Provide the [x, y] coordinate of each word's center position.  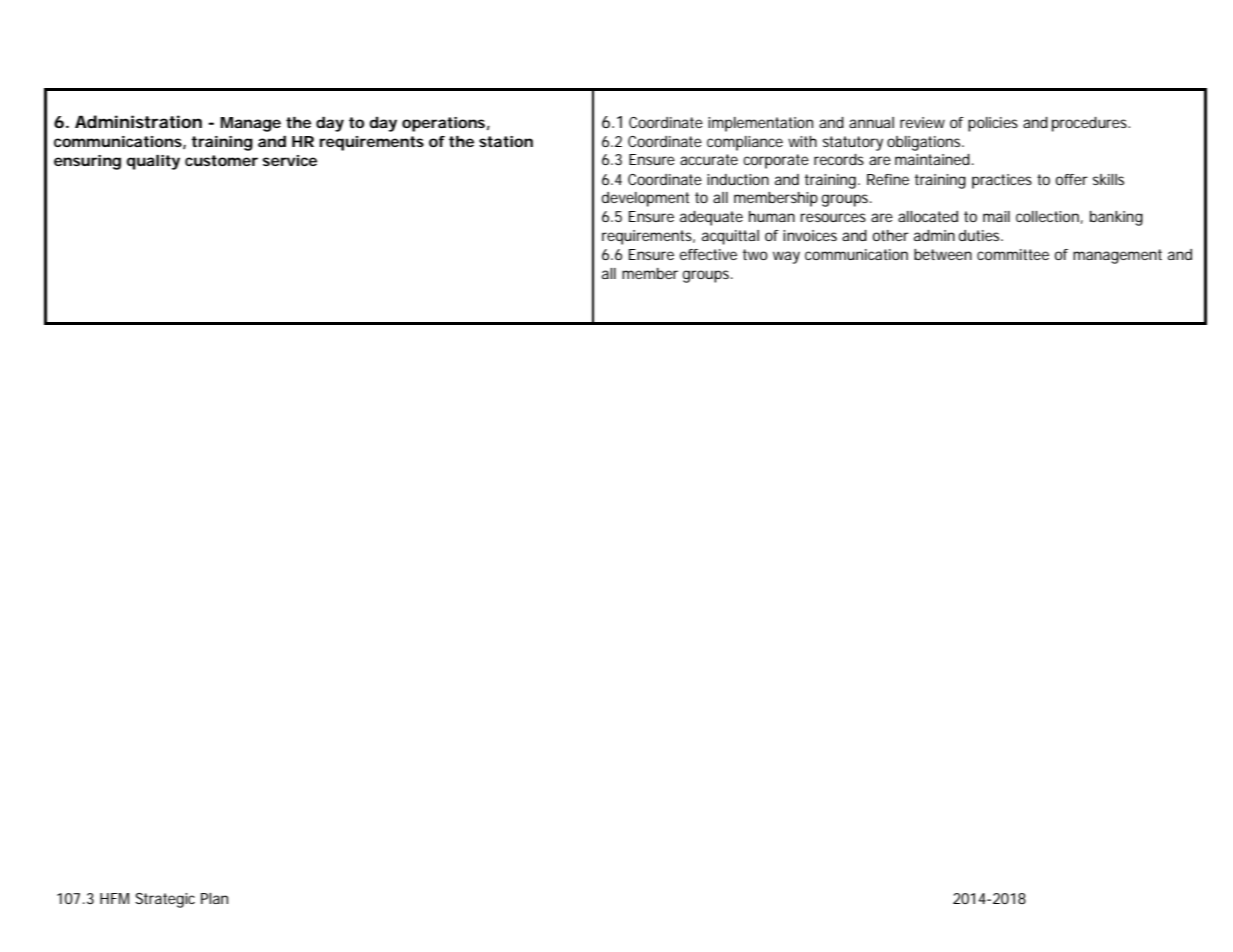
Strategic [165, 900]
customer [221, 160]
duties [981, 235]
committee [1013, 254]
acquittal [730, 237]
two [755, 254]
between [943, 254]
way [786, 257]
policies [993, 124]
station [506, 141]
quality [153, 162]
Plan [214, 898]
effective [708, 254]
